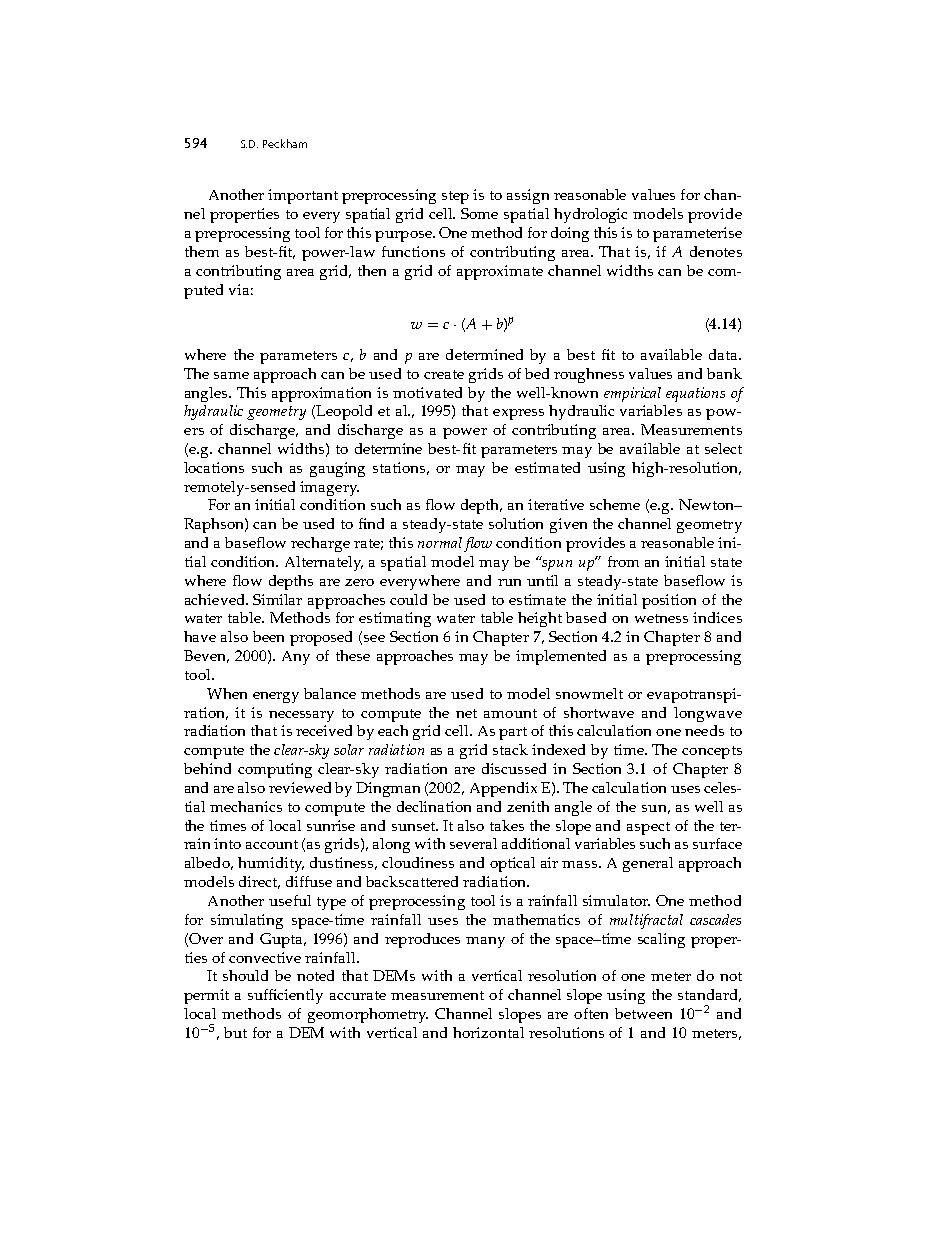  What do you see at coordinates (708, 504) in the image?
I see `Newton` at bounding box center [708, 504].
